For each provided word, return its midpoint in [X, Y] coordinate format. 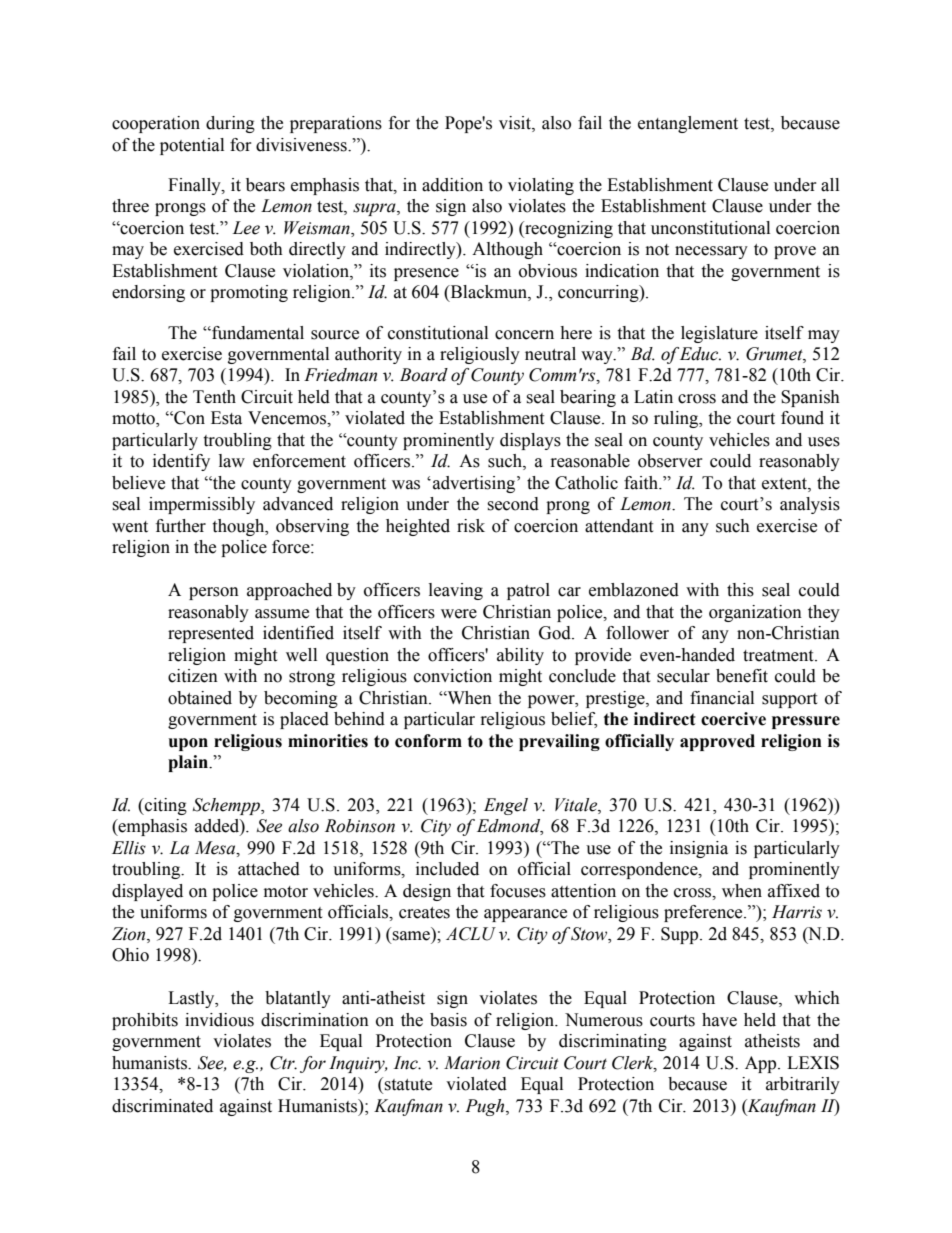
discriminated [162, 1106]
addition [452, 185]
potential [192, 146]
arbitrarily [803, 1085]
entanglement [688, 124]
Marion [472, 1063]
